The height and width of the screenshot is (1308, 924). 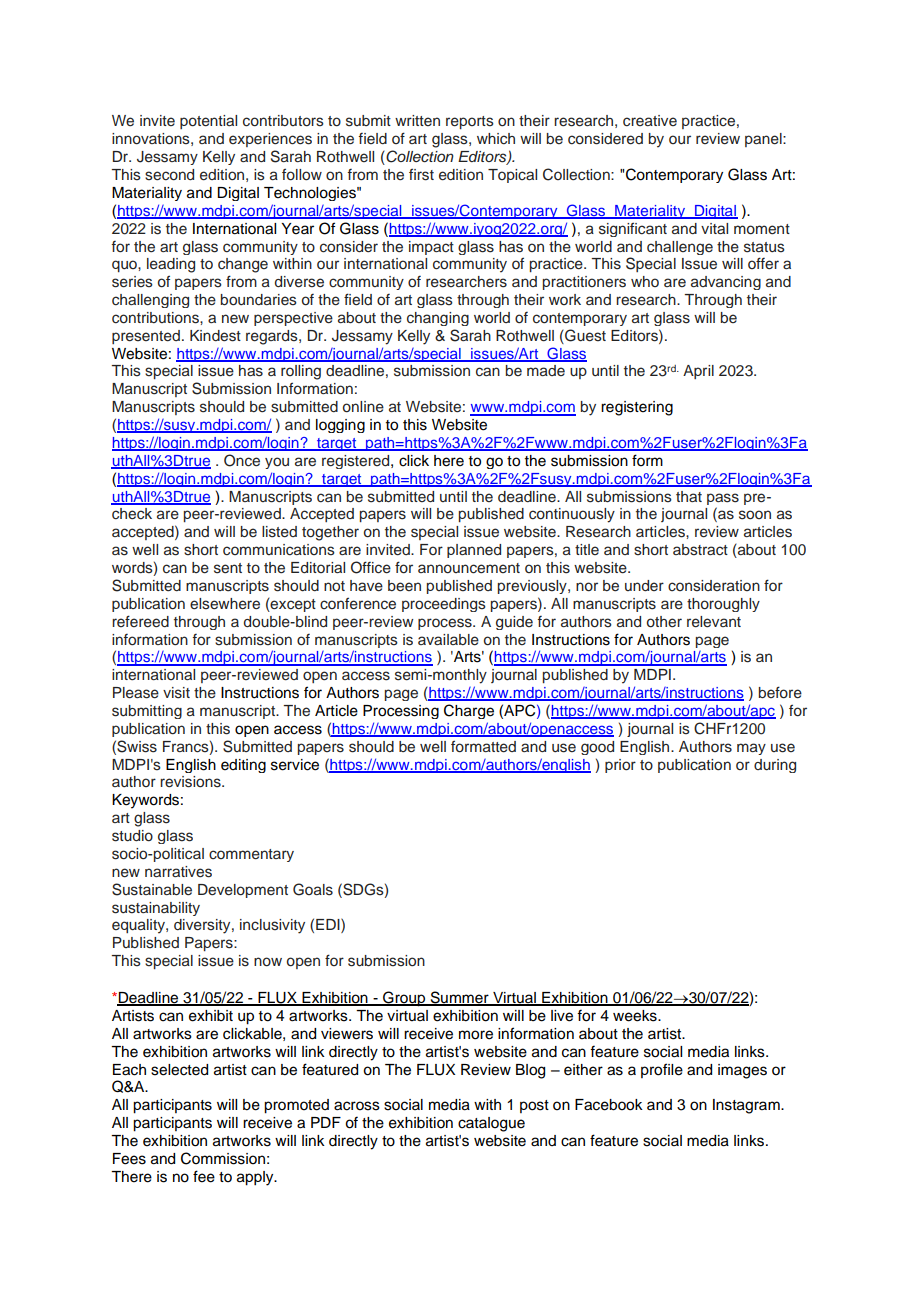 I want to click on panel, so click(x=764, y=140).
